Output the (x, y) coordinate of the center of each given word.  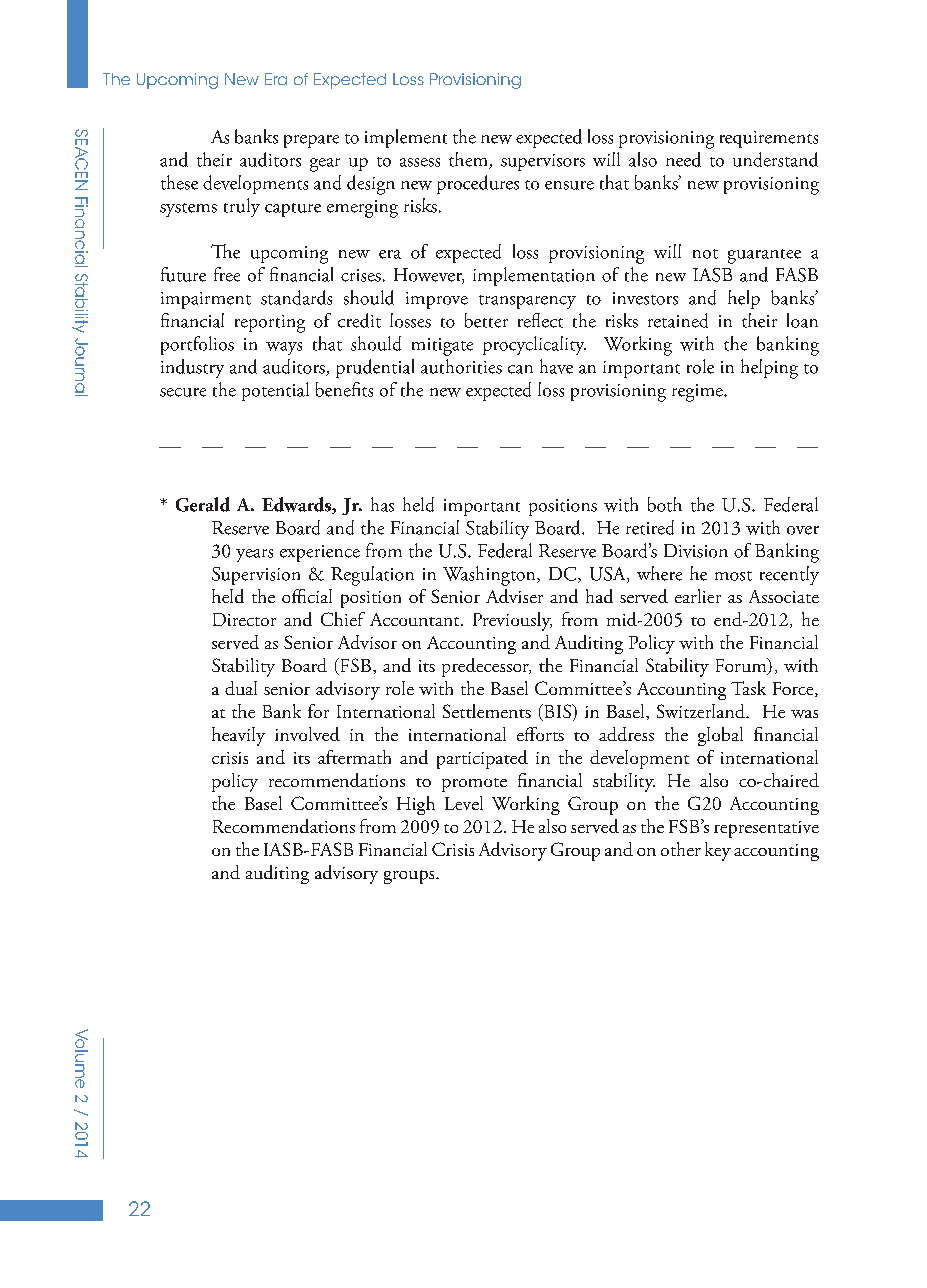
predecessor (486, 667)
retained (678, 320)
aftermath (354, 757)
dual (241, 688)
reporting (270, 324)
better (486, 320)
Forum (742, 666)
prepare (311, 141)
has (382, 504)
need (683, 159)
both (665, 504)
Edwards (298, 505)
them (469, 160)
